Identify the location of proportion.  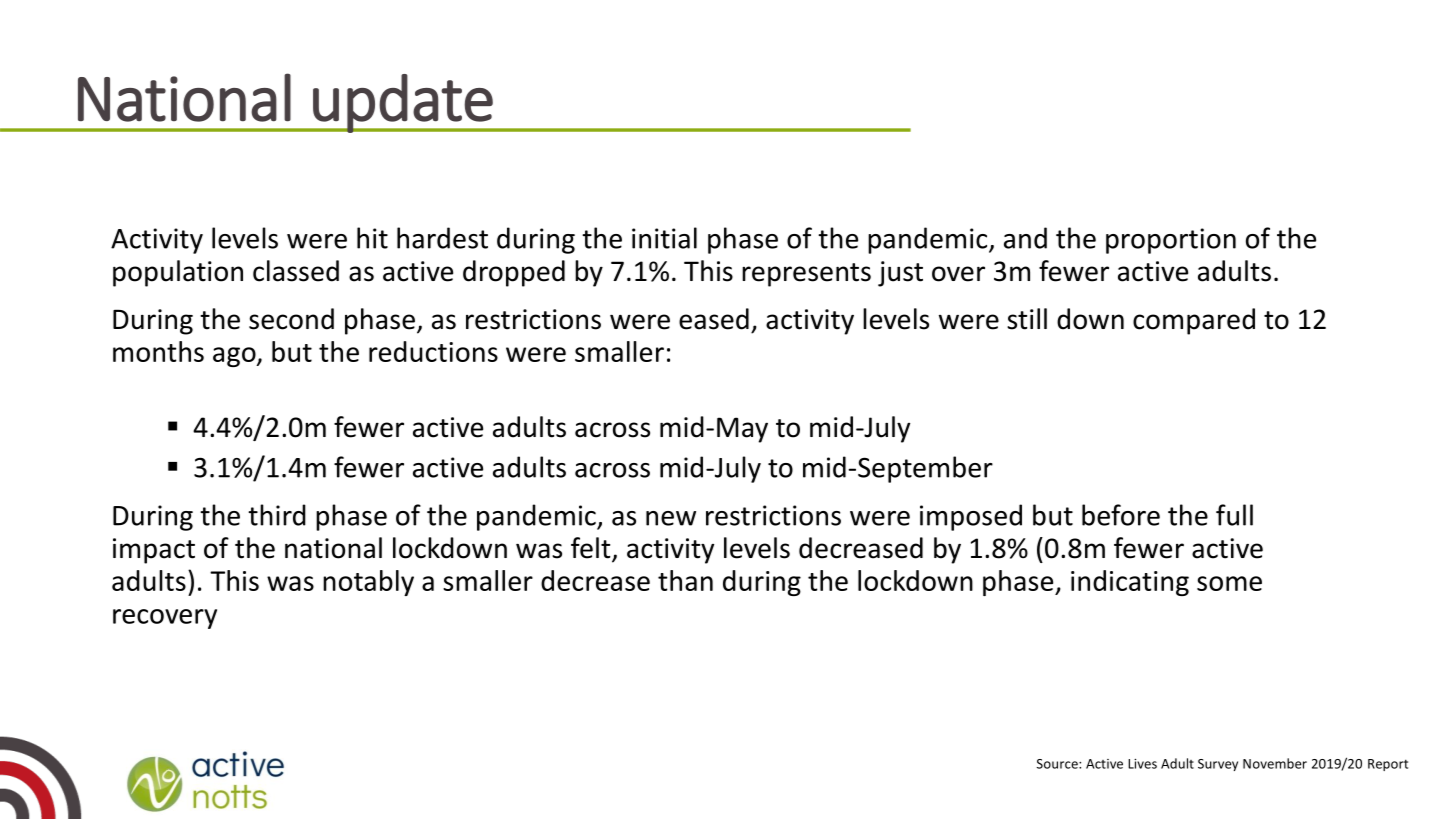
(1171, 241).
